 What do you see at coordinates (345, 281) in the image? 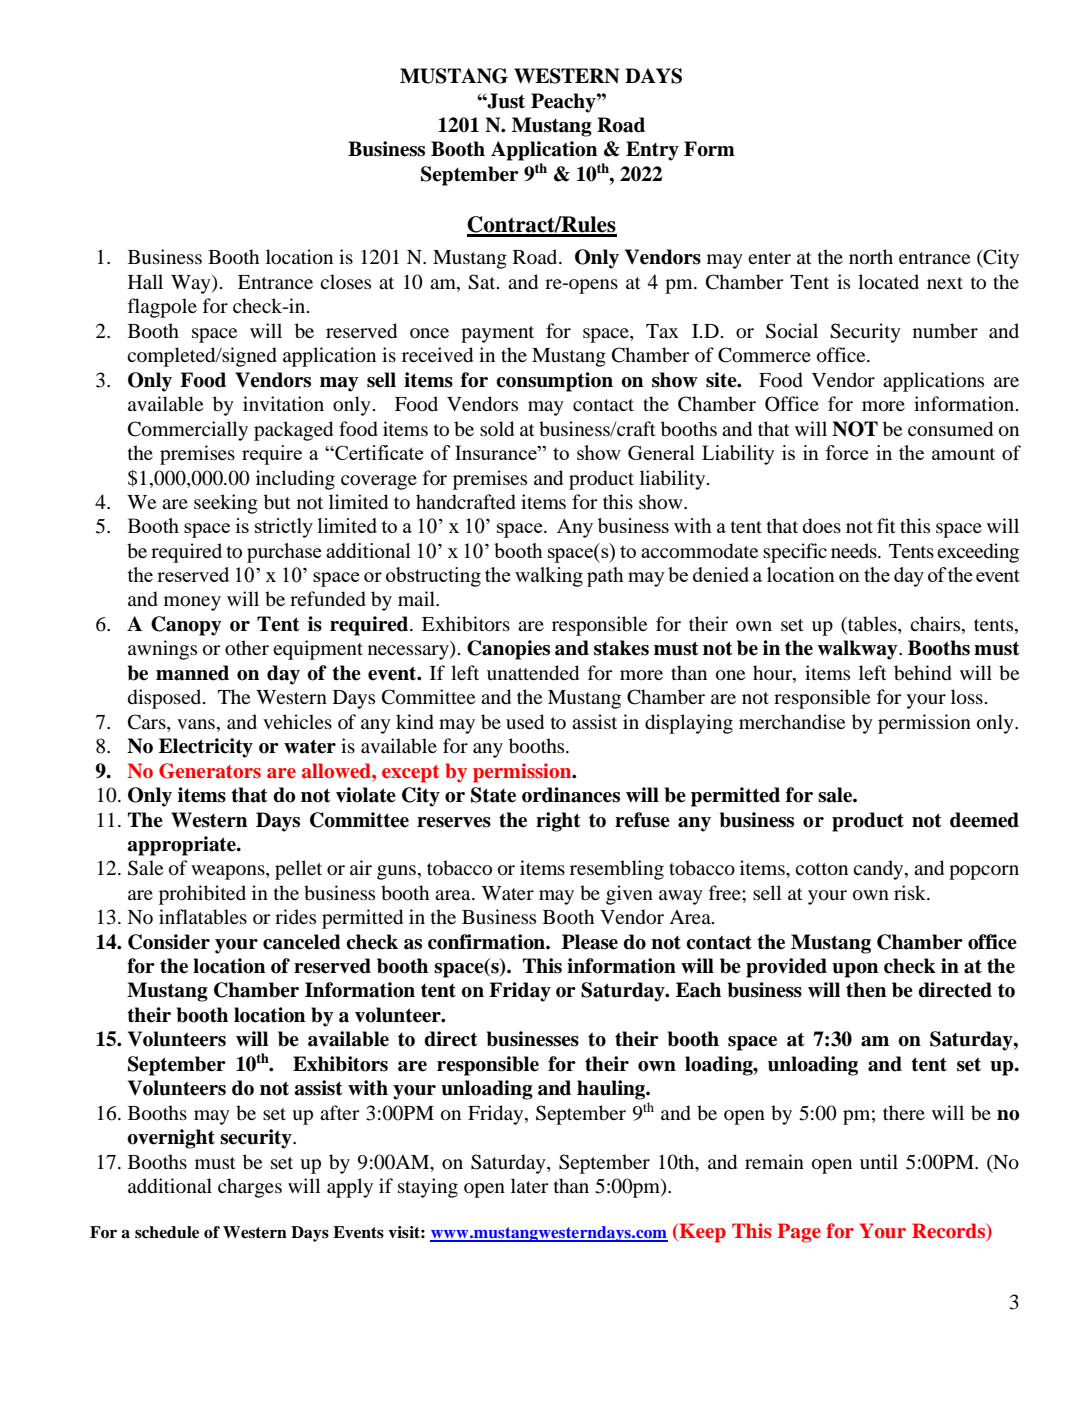
I see `closes` at bounding box center [345, 281].
